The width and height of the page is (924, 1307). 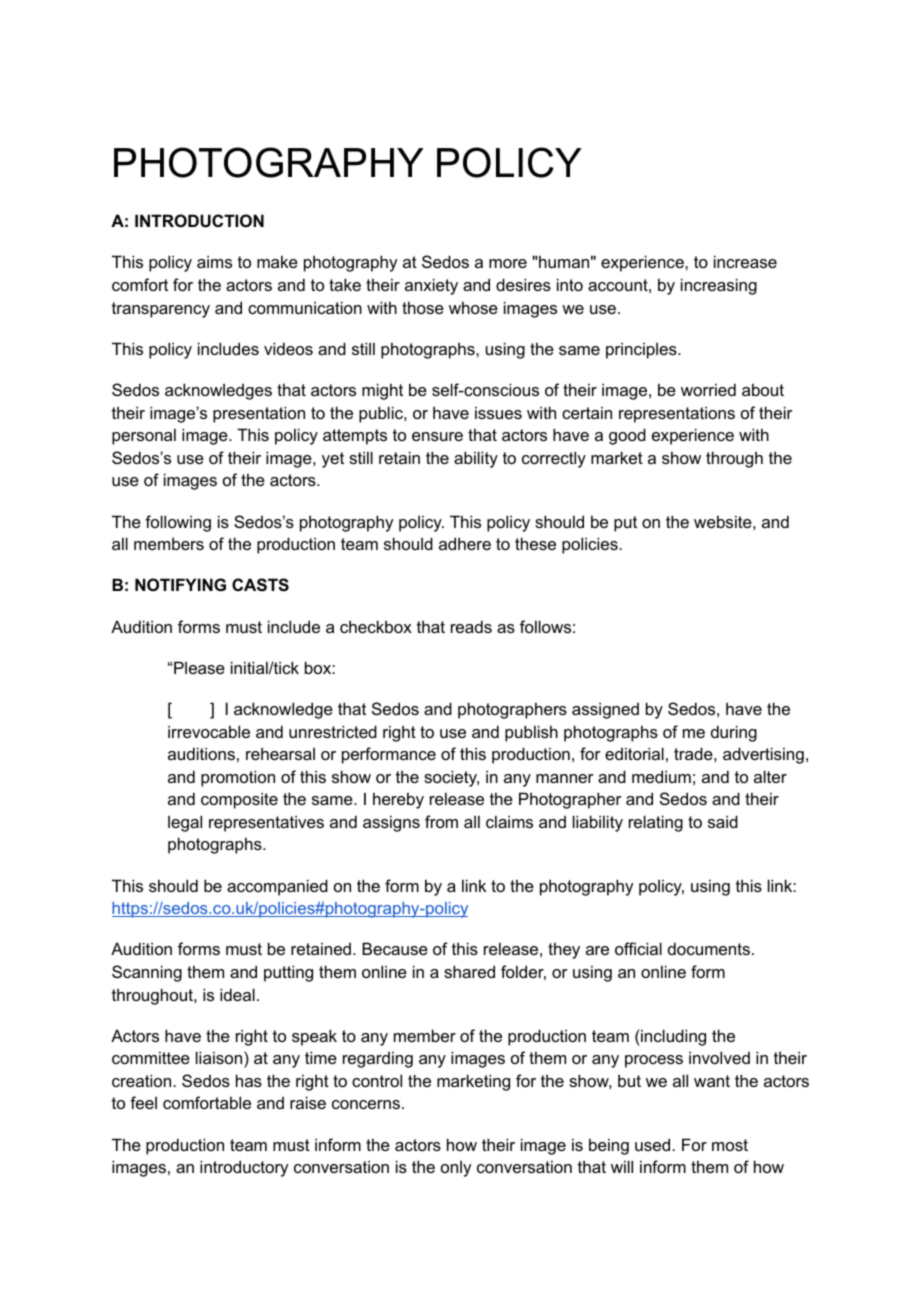 I want to click on INTRODUCTION, so click(x=199, y=220).
